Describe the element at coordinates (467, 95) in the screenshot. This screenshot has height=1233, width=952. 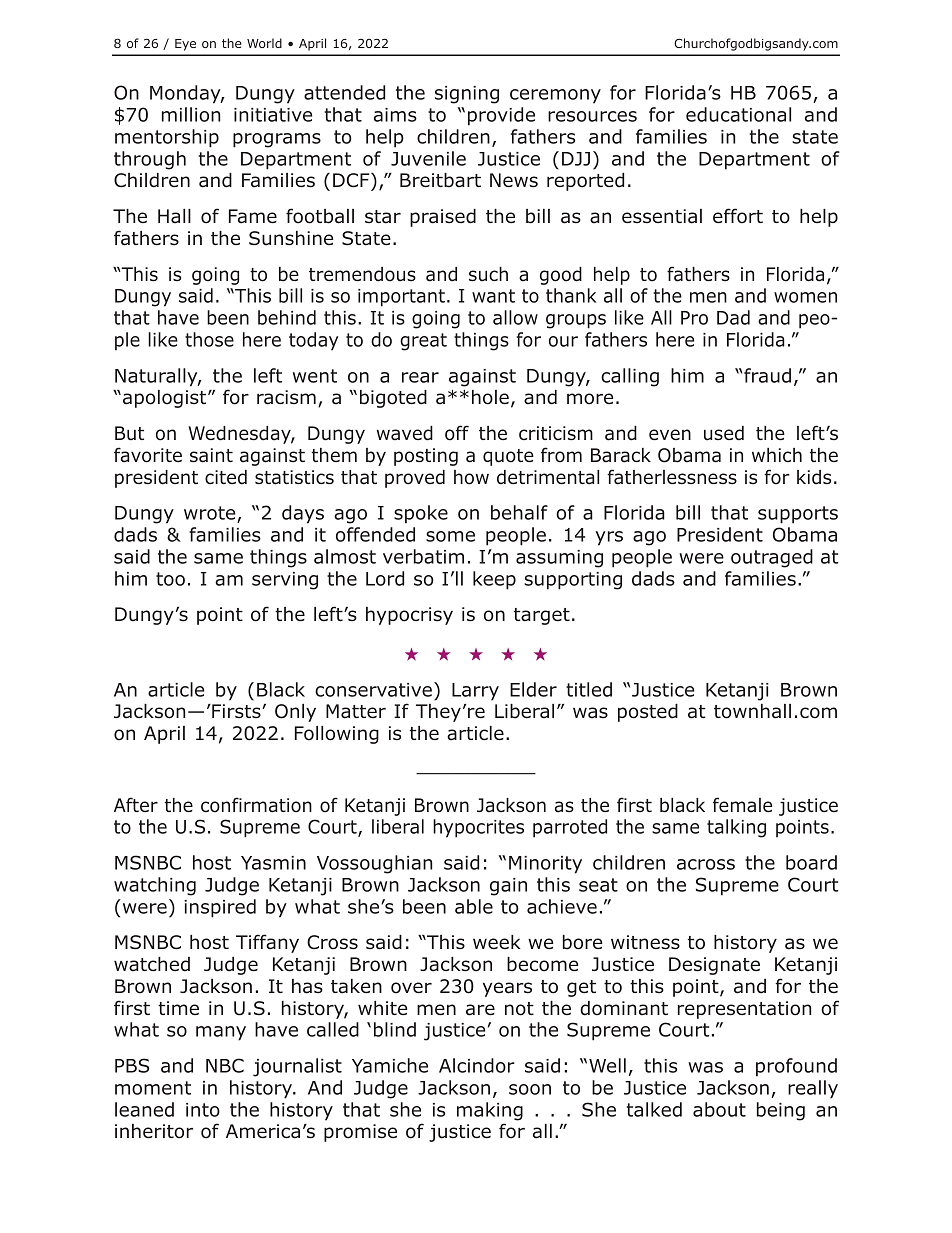
I see `signing` at that location.
